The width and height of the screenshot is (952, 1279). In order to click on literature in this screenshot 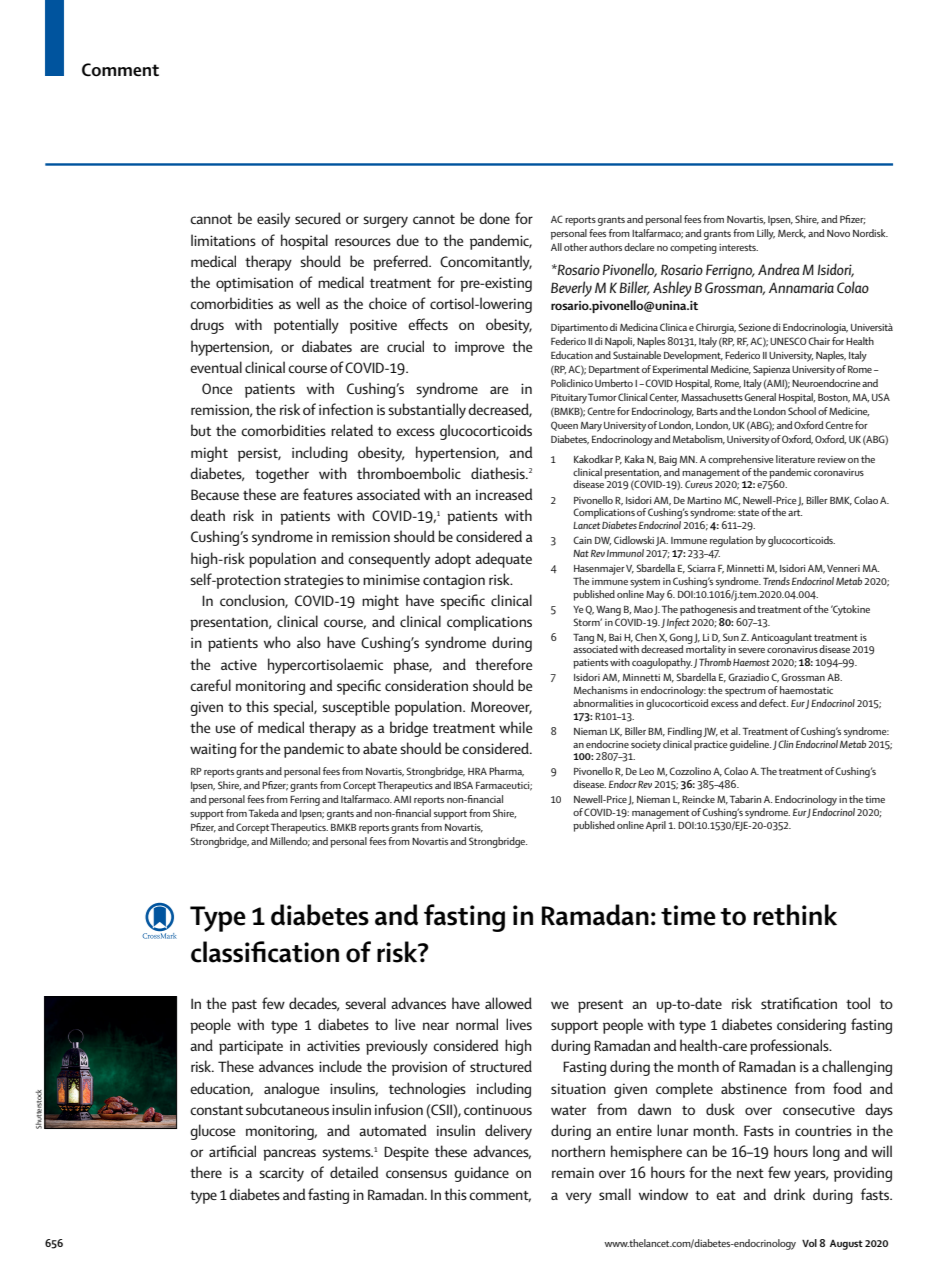, I will do `click(795, 459)`.
